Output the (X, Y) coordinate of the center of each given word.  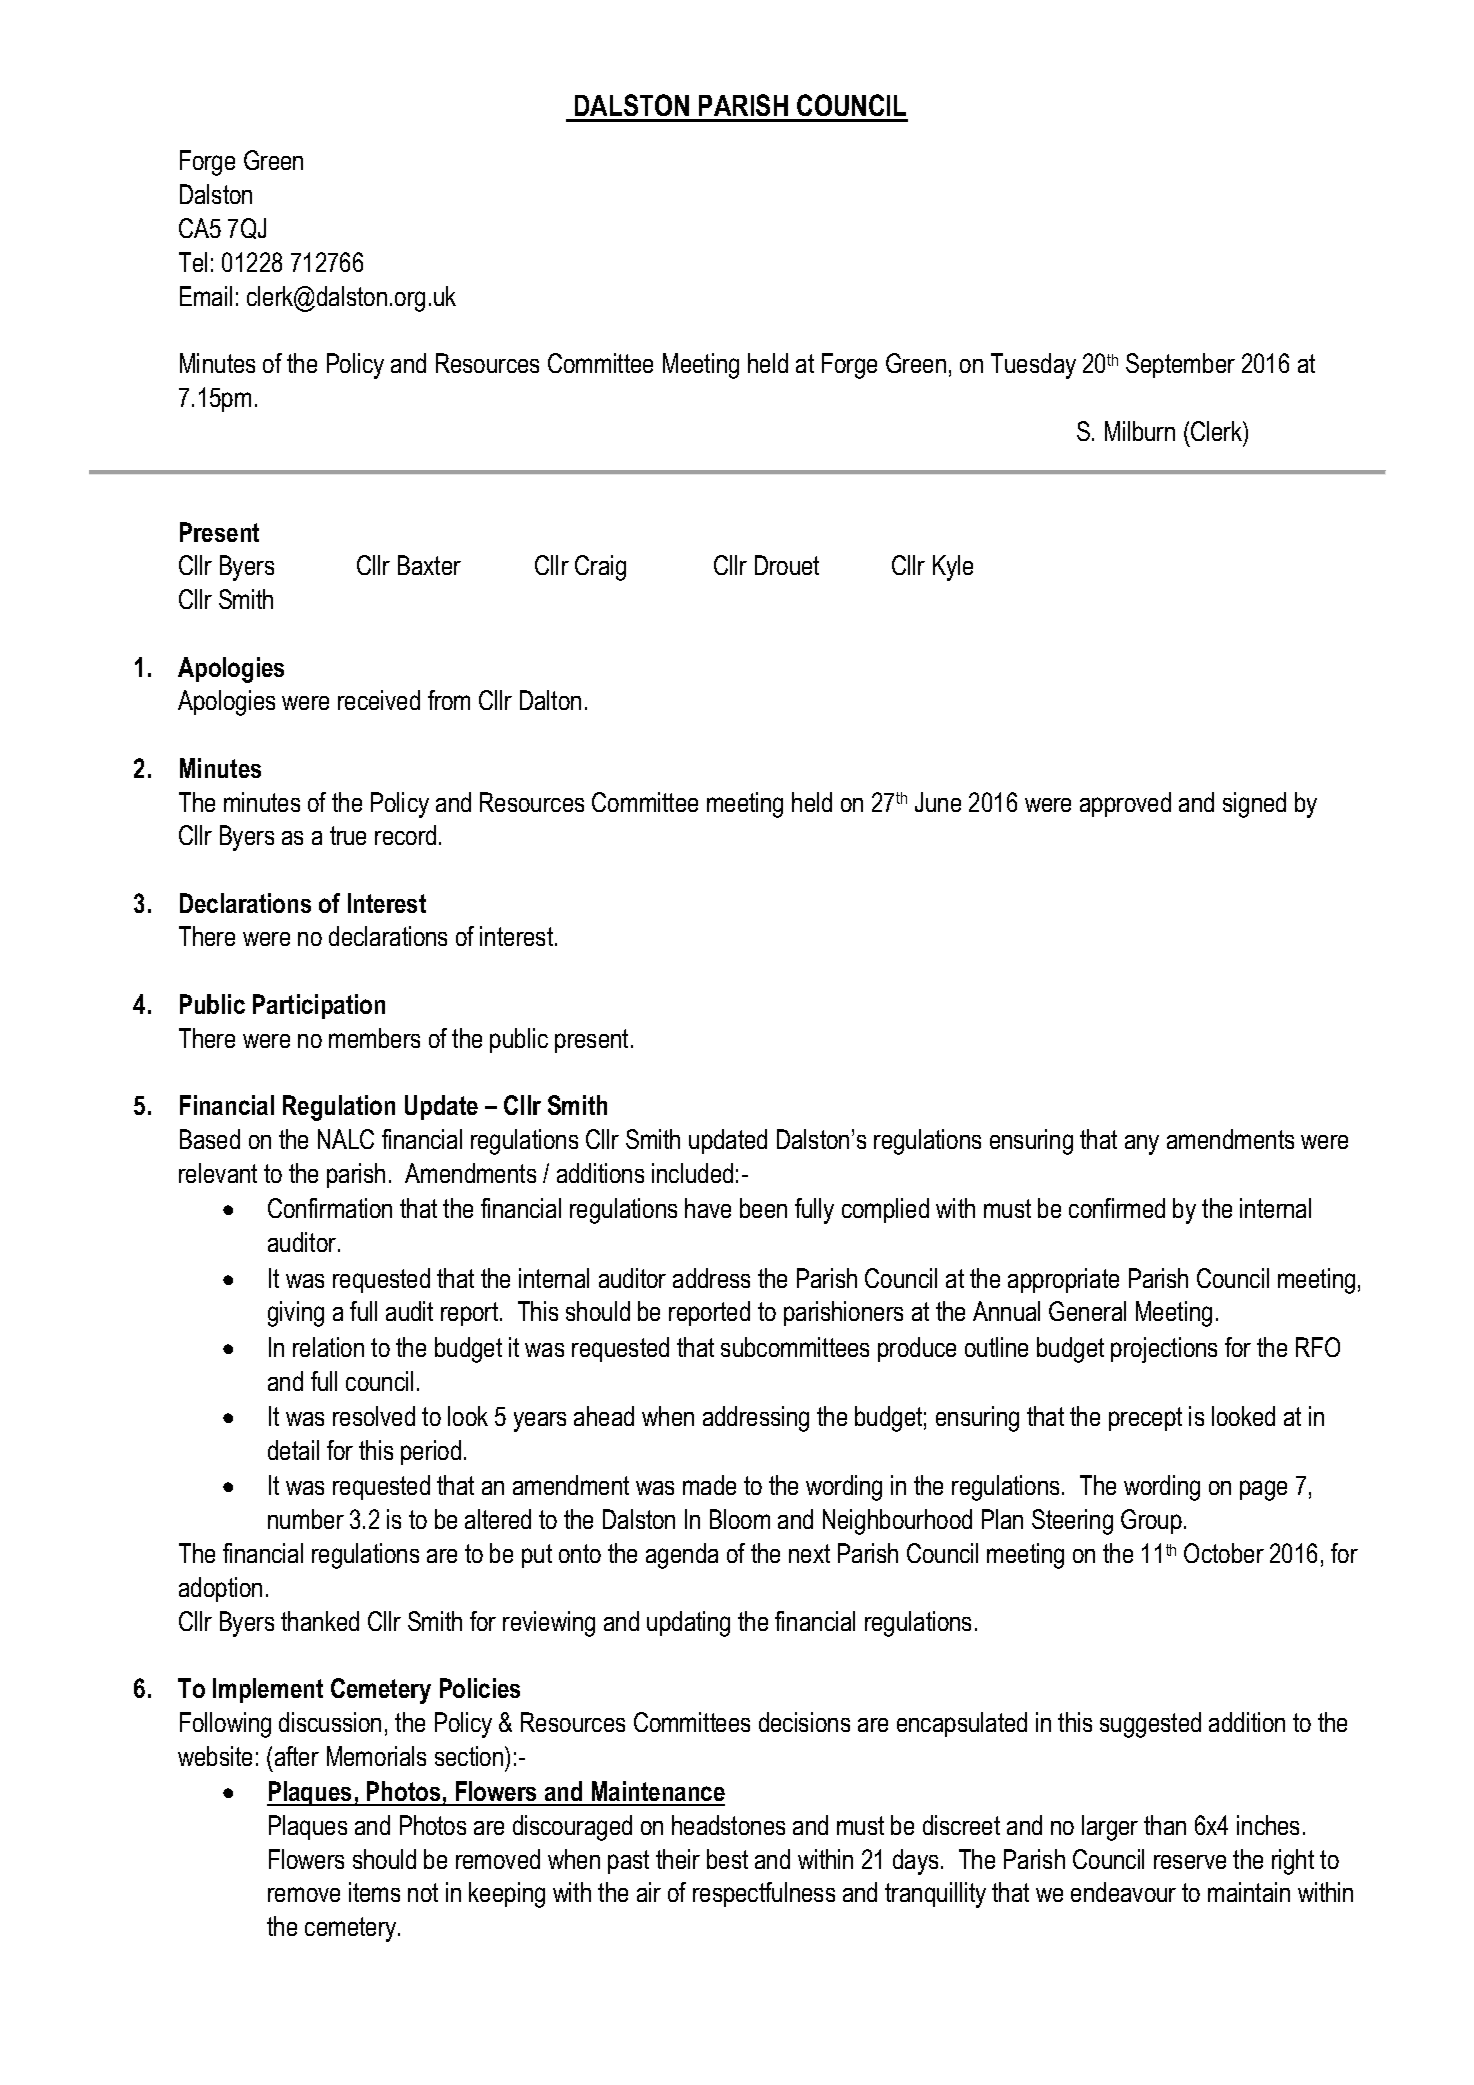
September (1180, 365)
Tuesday (1033, 366)
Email (206, 296)
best (727, 1859)
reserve (1190, 1862)
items (374, 1892)
